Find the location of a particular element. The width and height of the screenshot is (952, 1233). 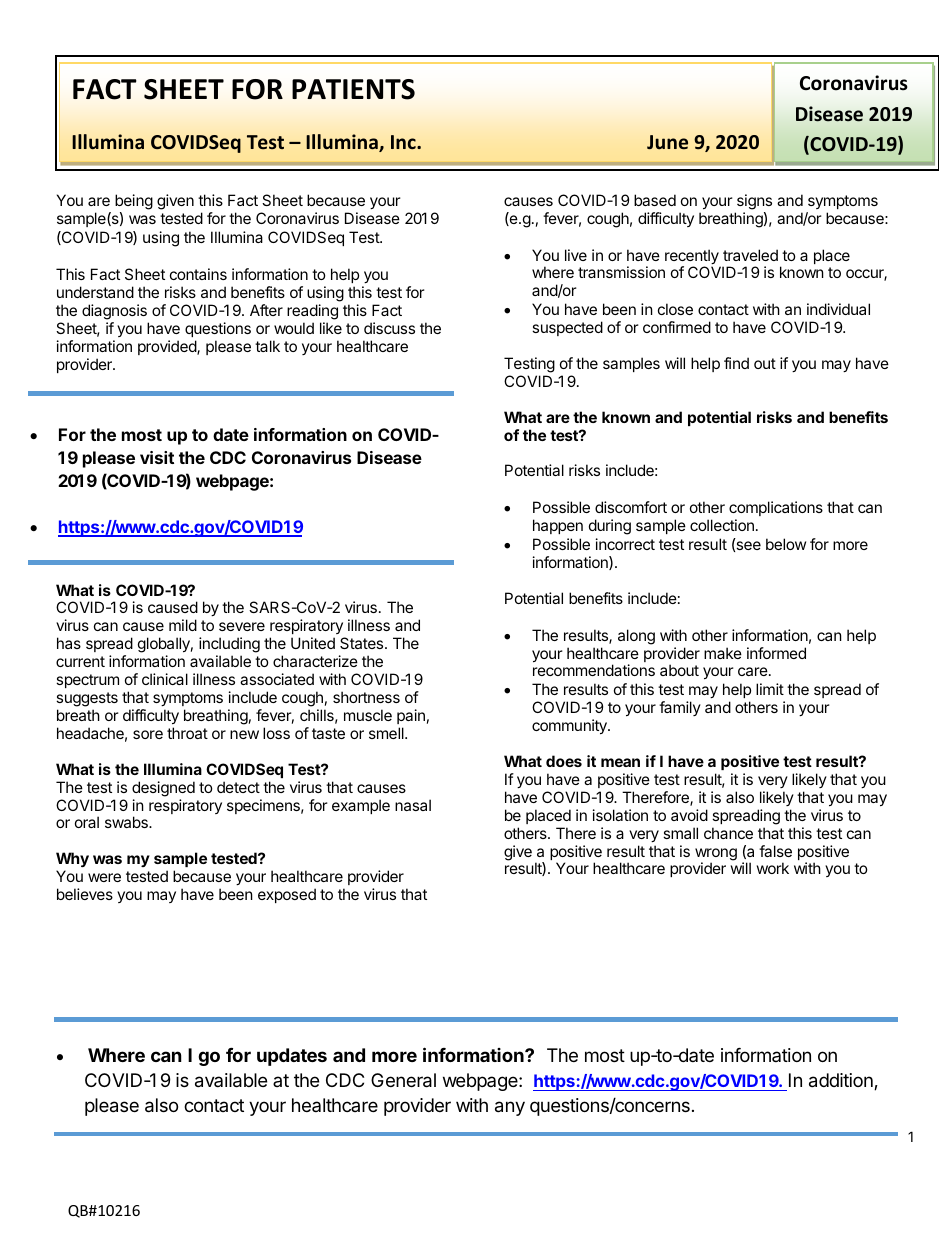

General is located at coordinates (403, 1080).
